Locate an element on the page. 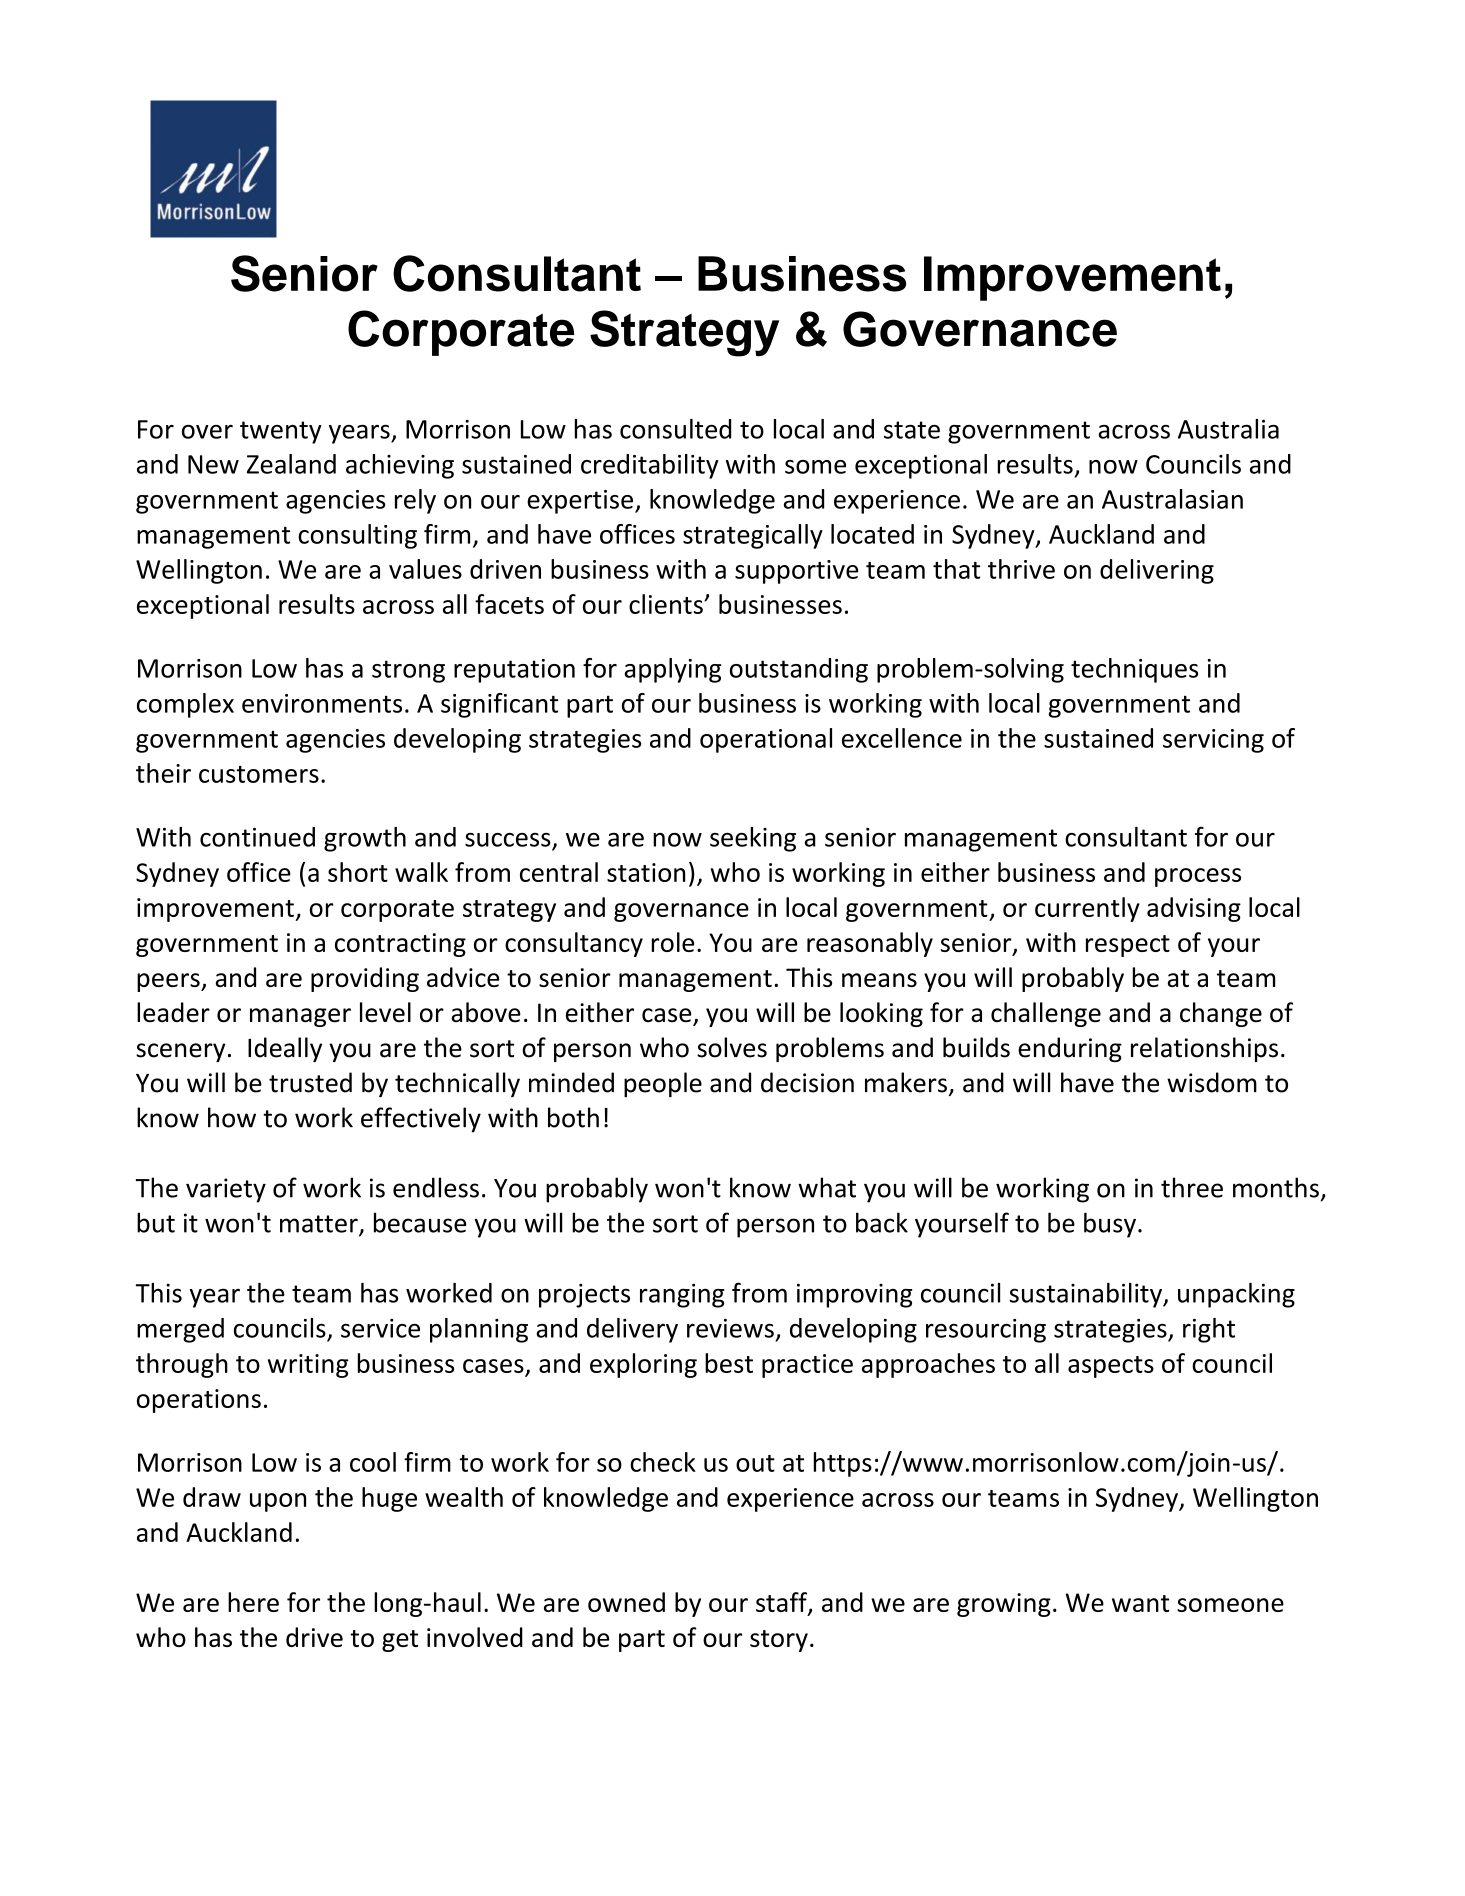 The height and width of the image is (1896, 1465). matter is located at coordinates (320, 1225).
